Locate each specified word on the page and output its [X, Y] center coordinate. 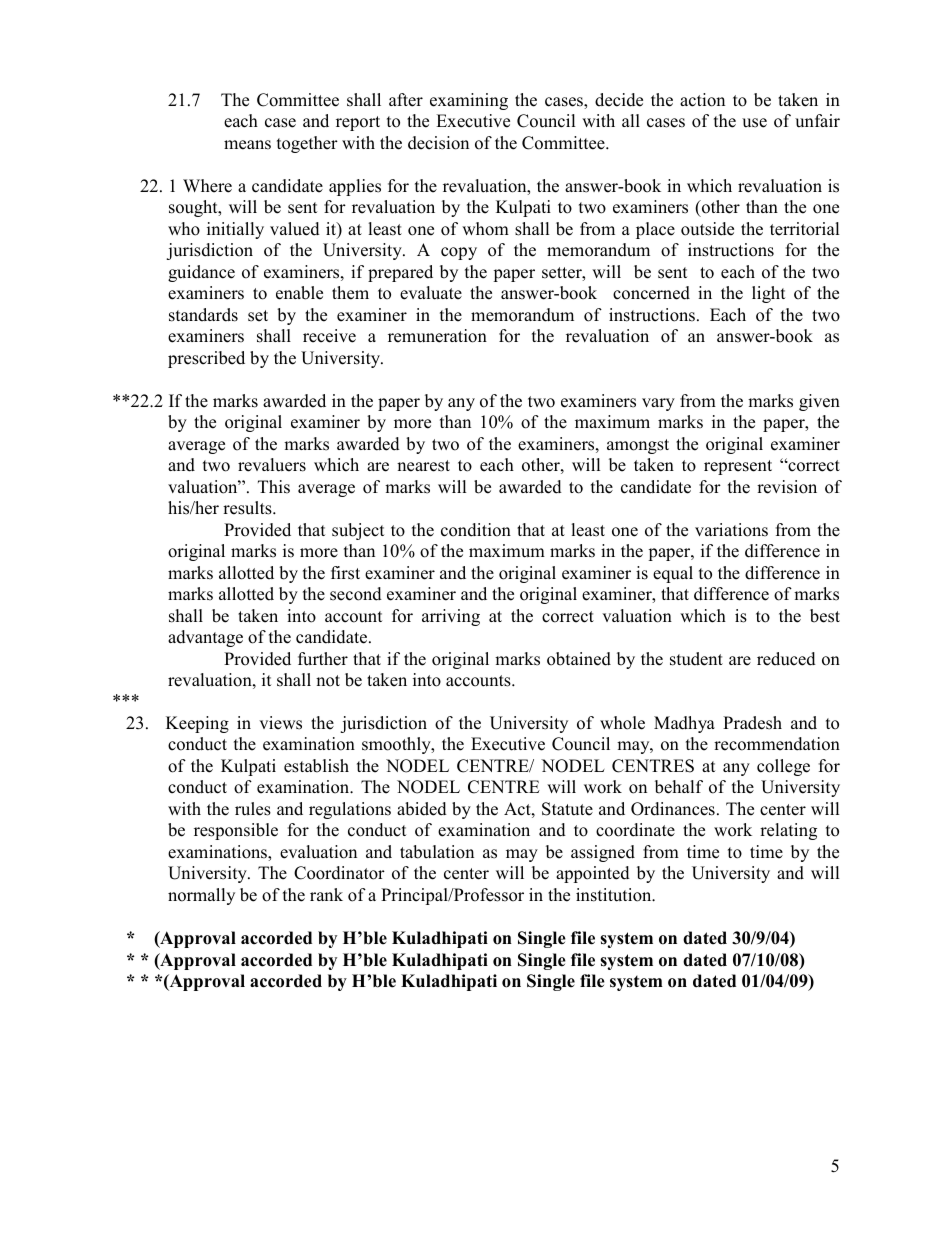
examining [469, 101]
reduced [786, 659]
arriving [451, 617]
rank [326, 894]
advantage [205, 638]
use [754, 123]
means [247, 145]
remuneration [437, 336]
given [819, 402]
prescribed [206, 359]
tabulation [437, 852]
